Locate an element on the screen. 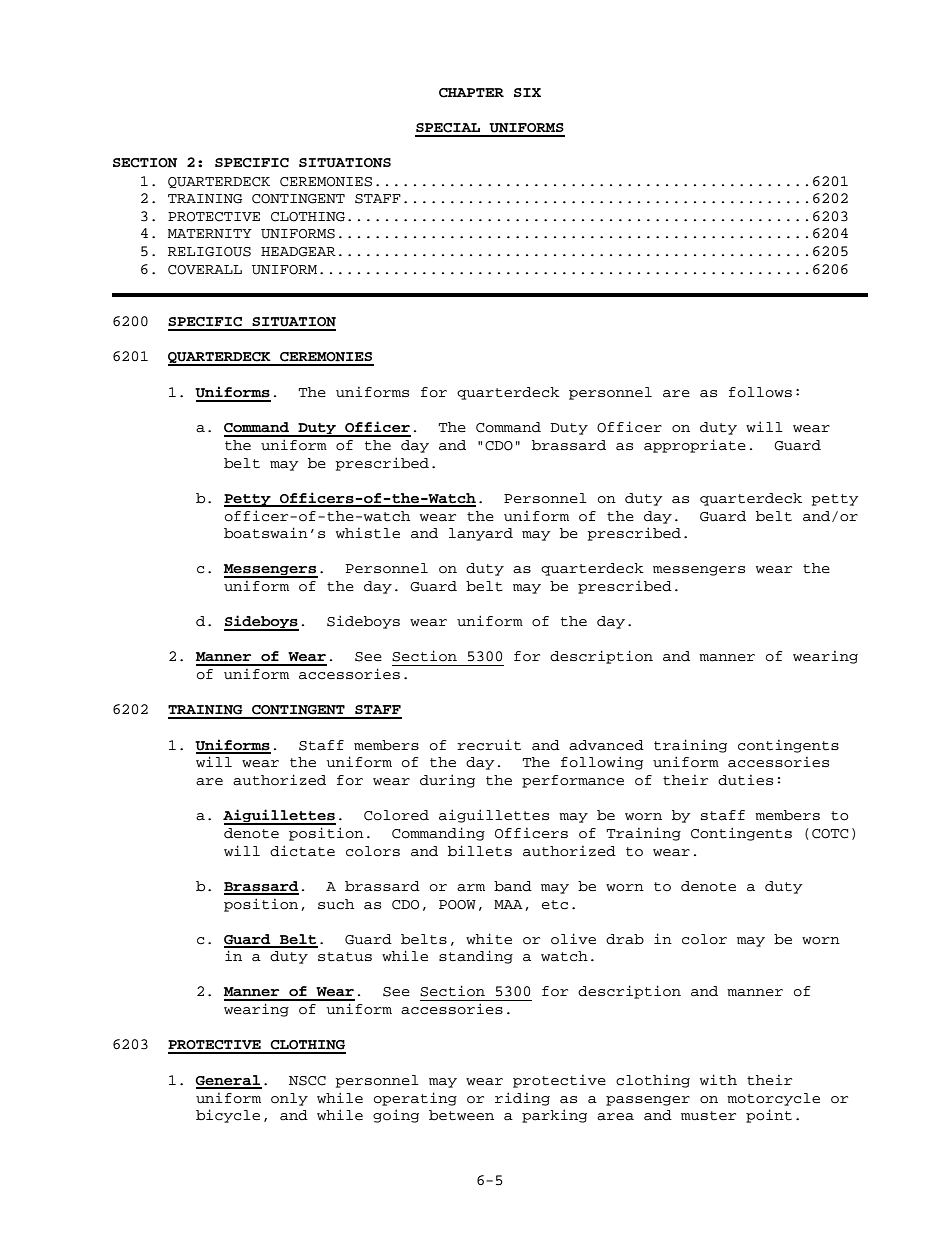 The image size is (952, 1233). lanyard is located at coordinates (481, 534).
